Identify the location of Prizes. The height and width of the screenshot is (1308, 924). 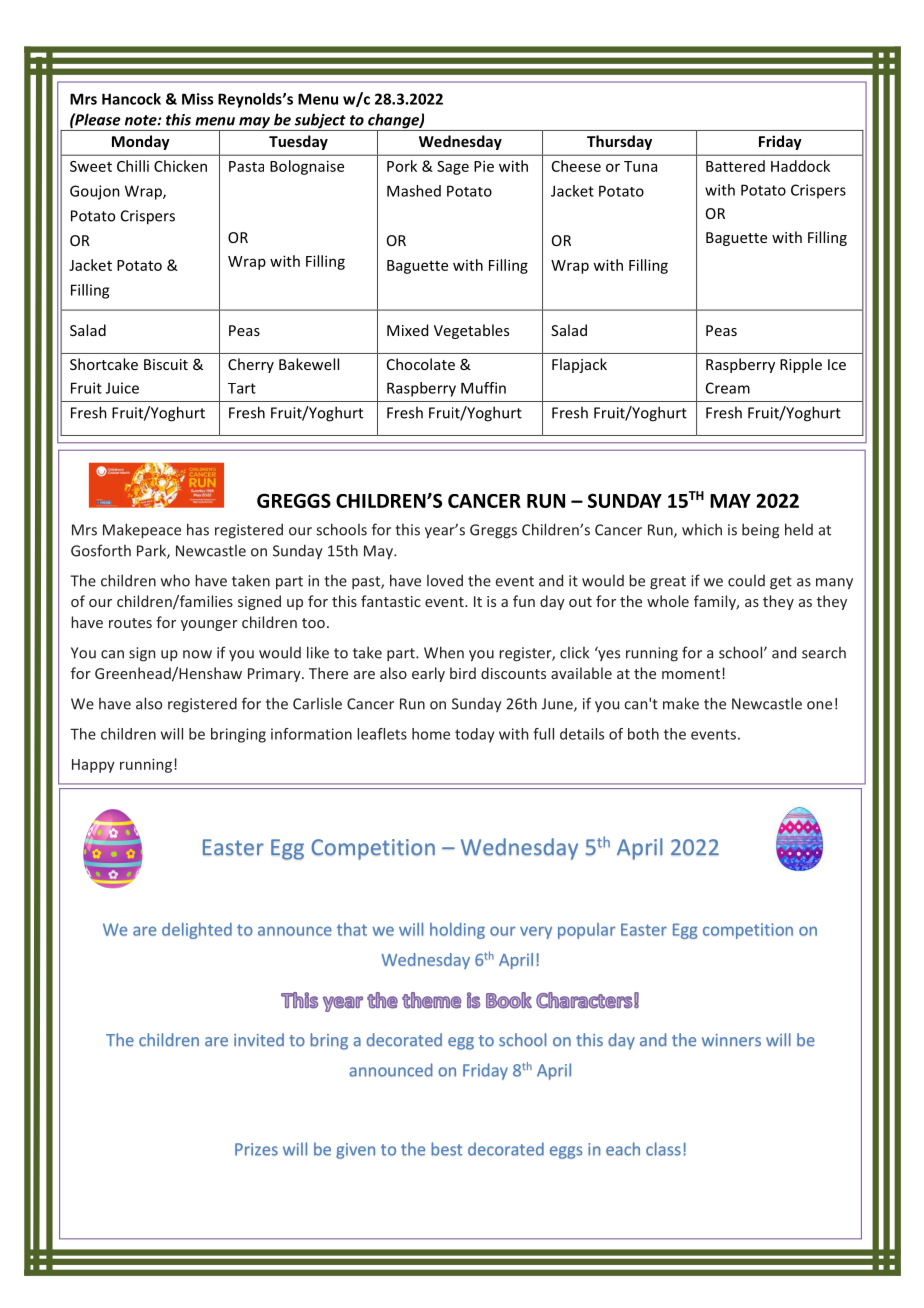
(256, 1149).
